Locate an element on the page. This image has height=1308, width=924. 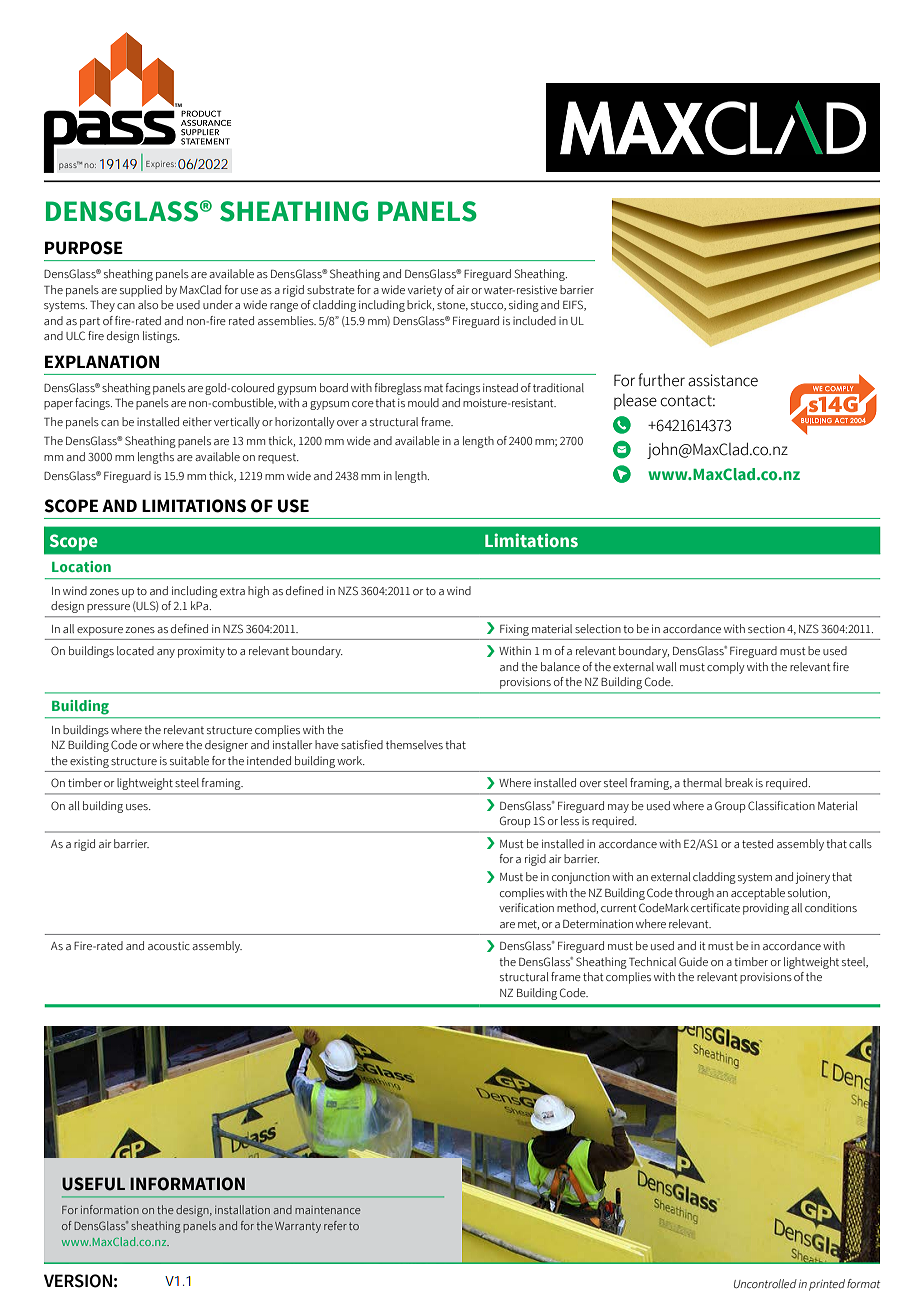
acoustic is located at coordinates (169, 946).
